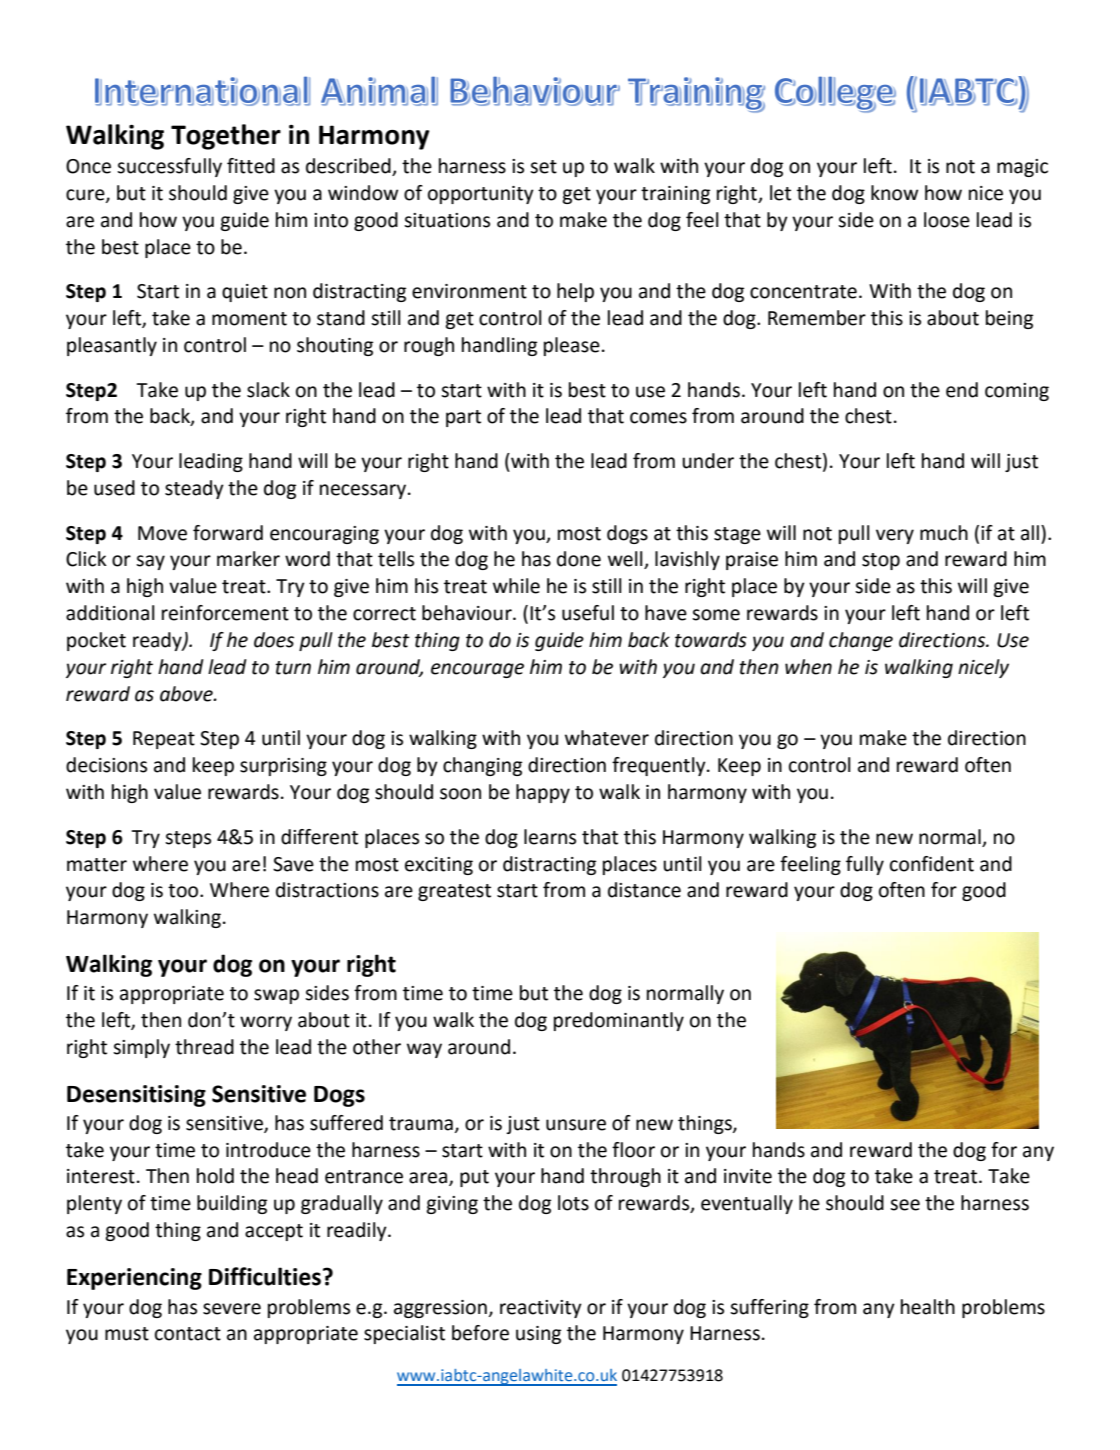 This screenshot has width=1120, height=1450. I want to click on very, so click(895, 536).
